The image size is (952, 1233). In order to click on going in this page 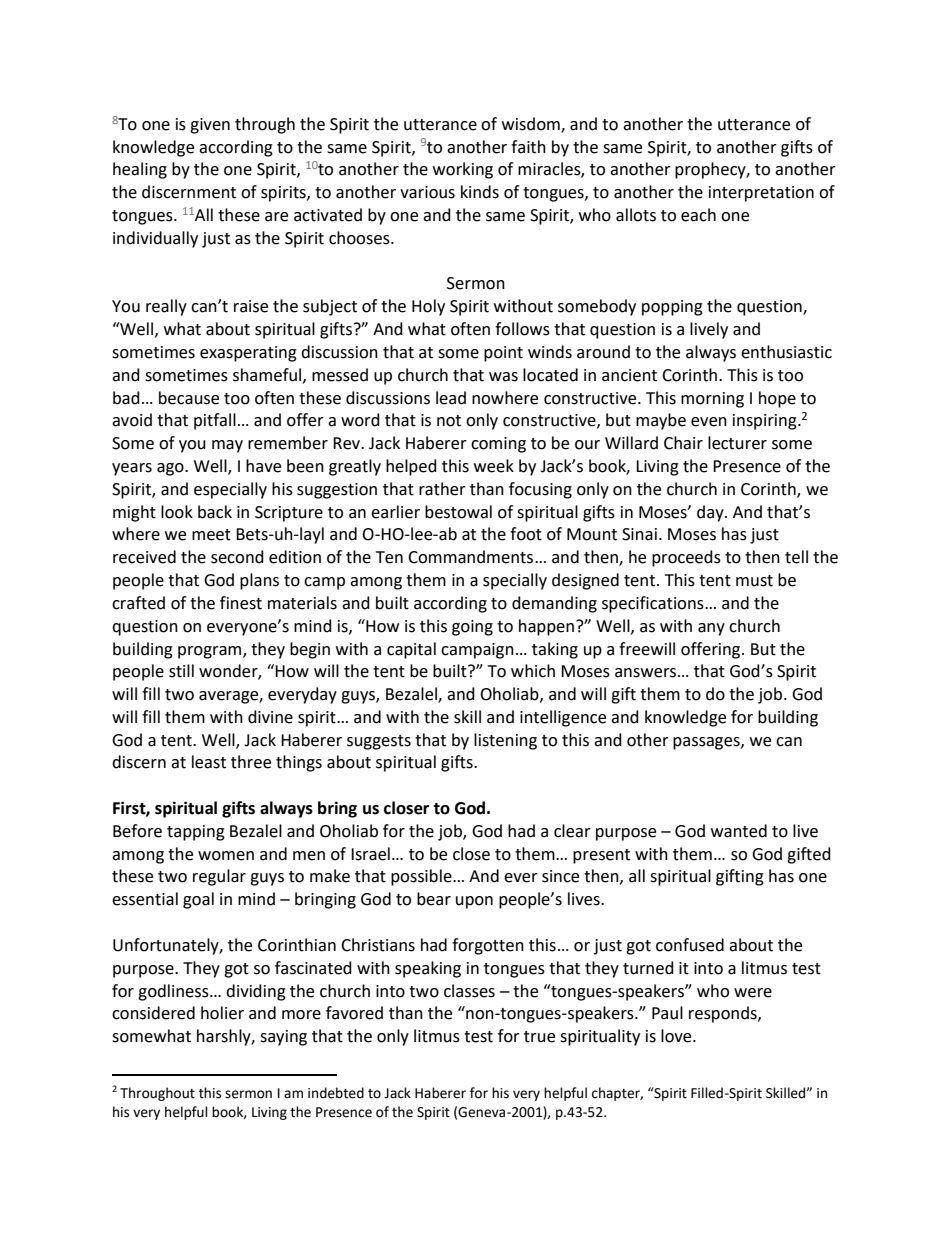, I will do `click(472, 628)`.
